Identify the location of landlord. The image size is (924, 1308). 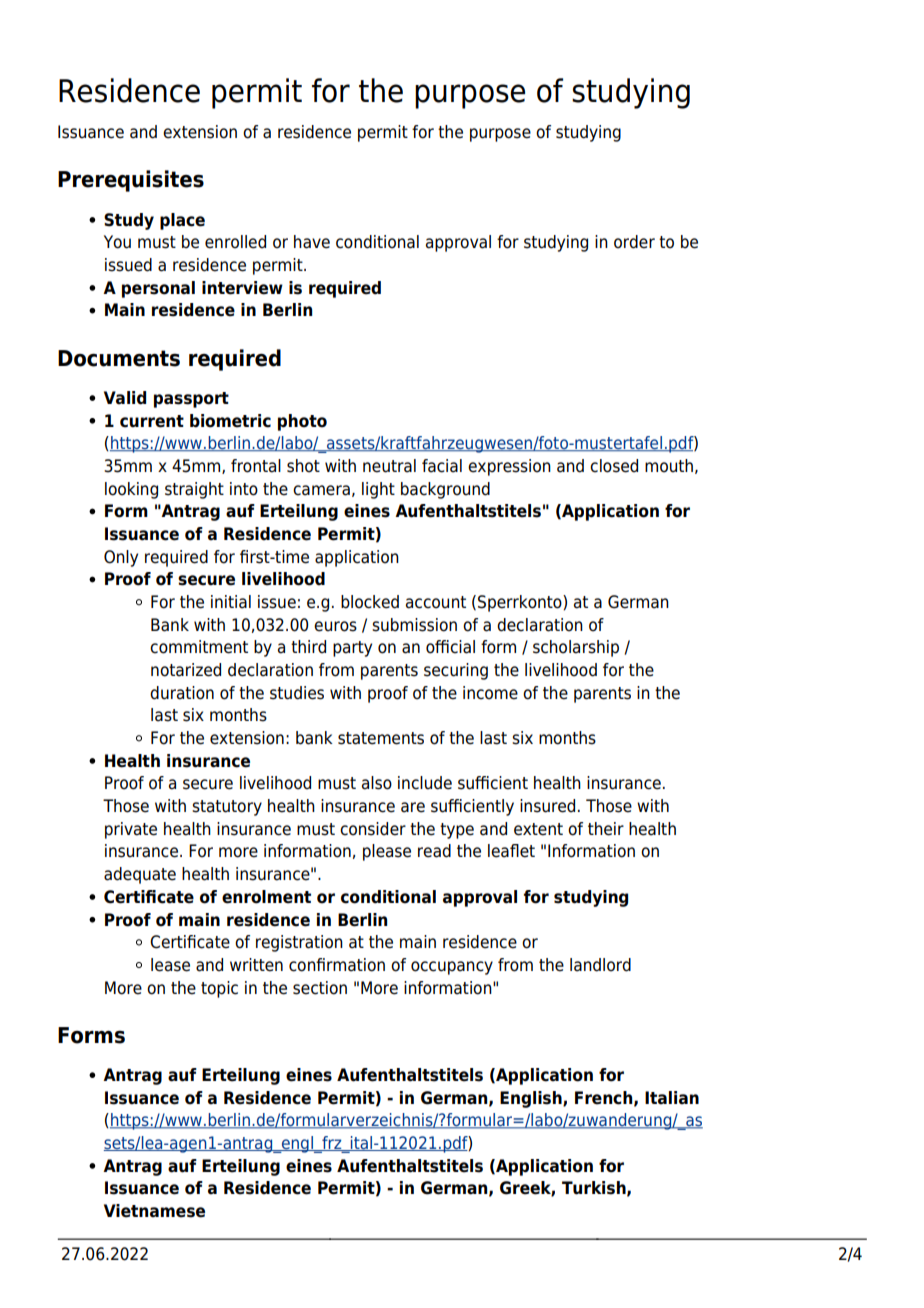
(600, 965).
